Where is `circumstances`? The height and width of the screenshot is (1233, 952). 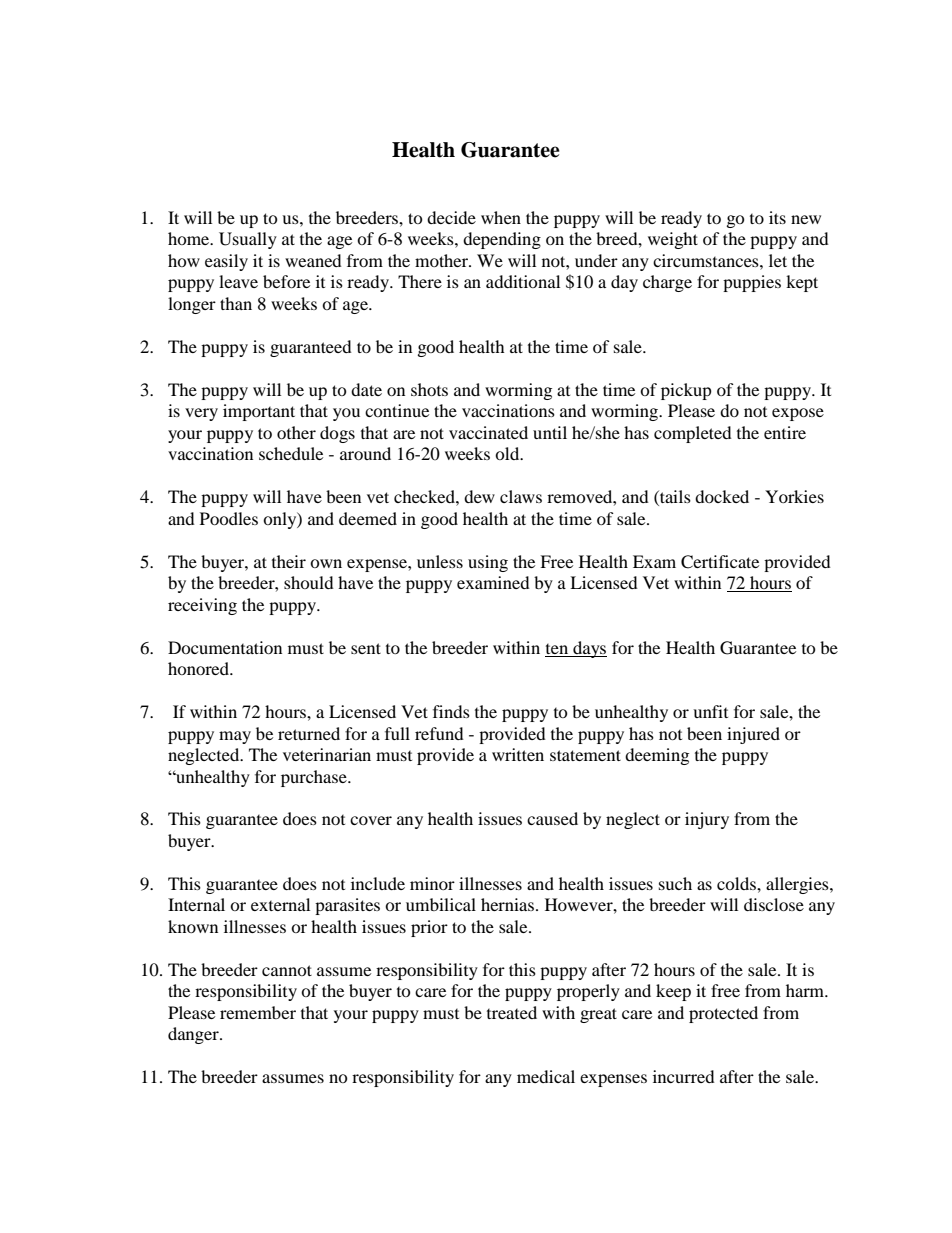 circumstances is located at coordinates (707, 260).
